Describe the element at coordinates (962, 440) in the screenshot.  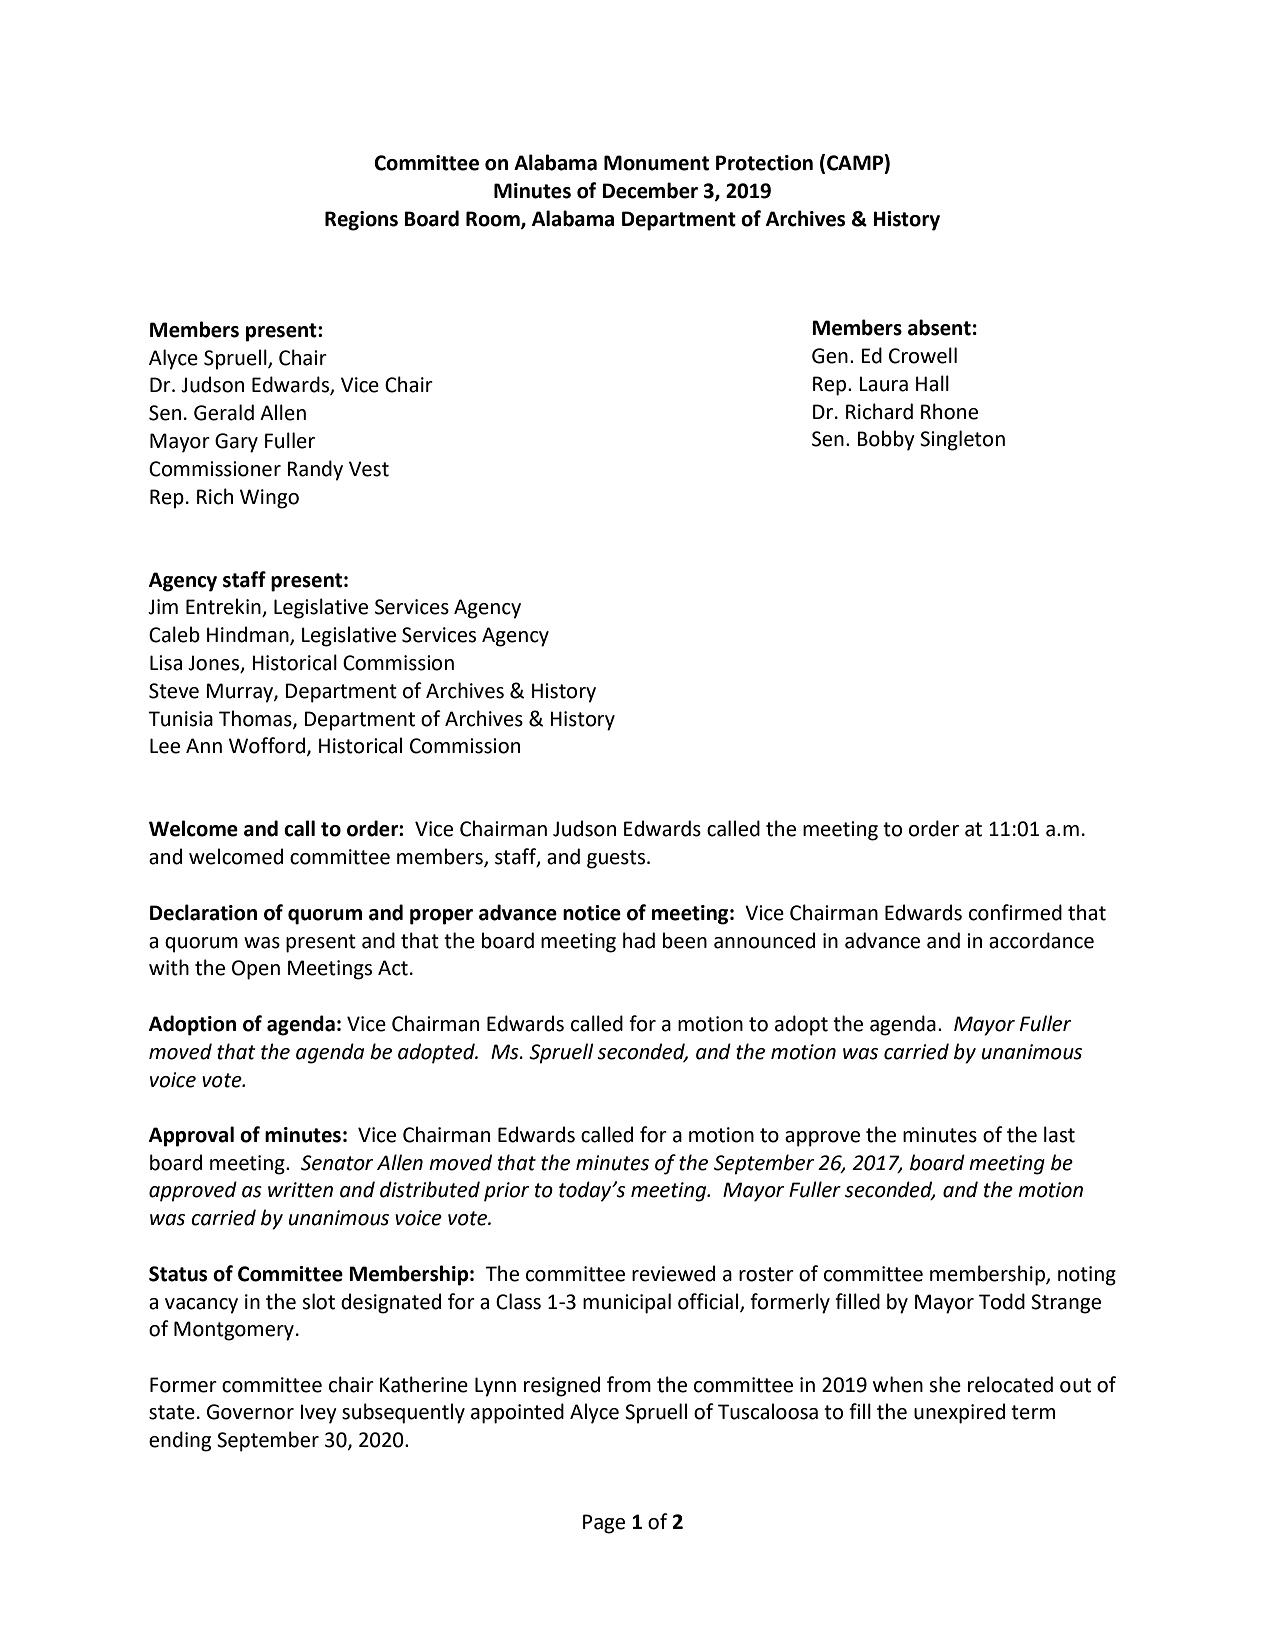
I see `Singleton` at that location.
